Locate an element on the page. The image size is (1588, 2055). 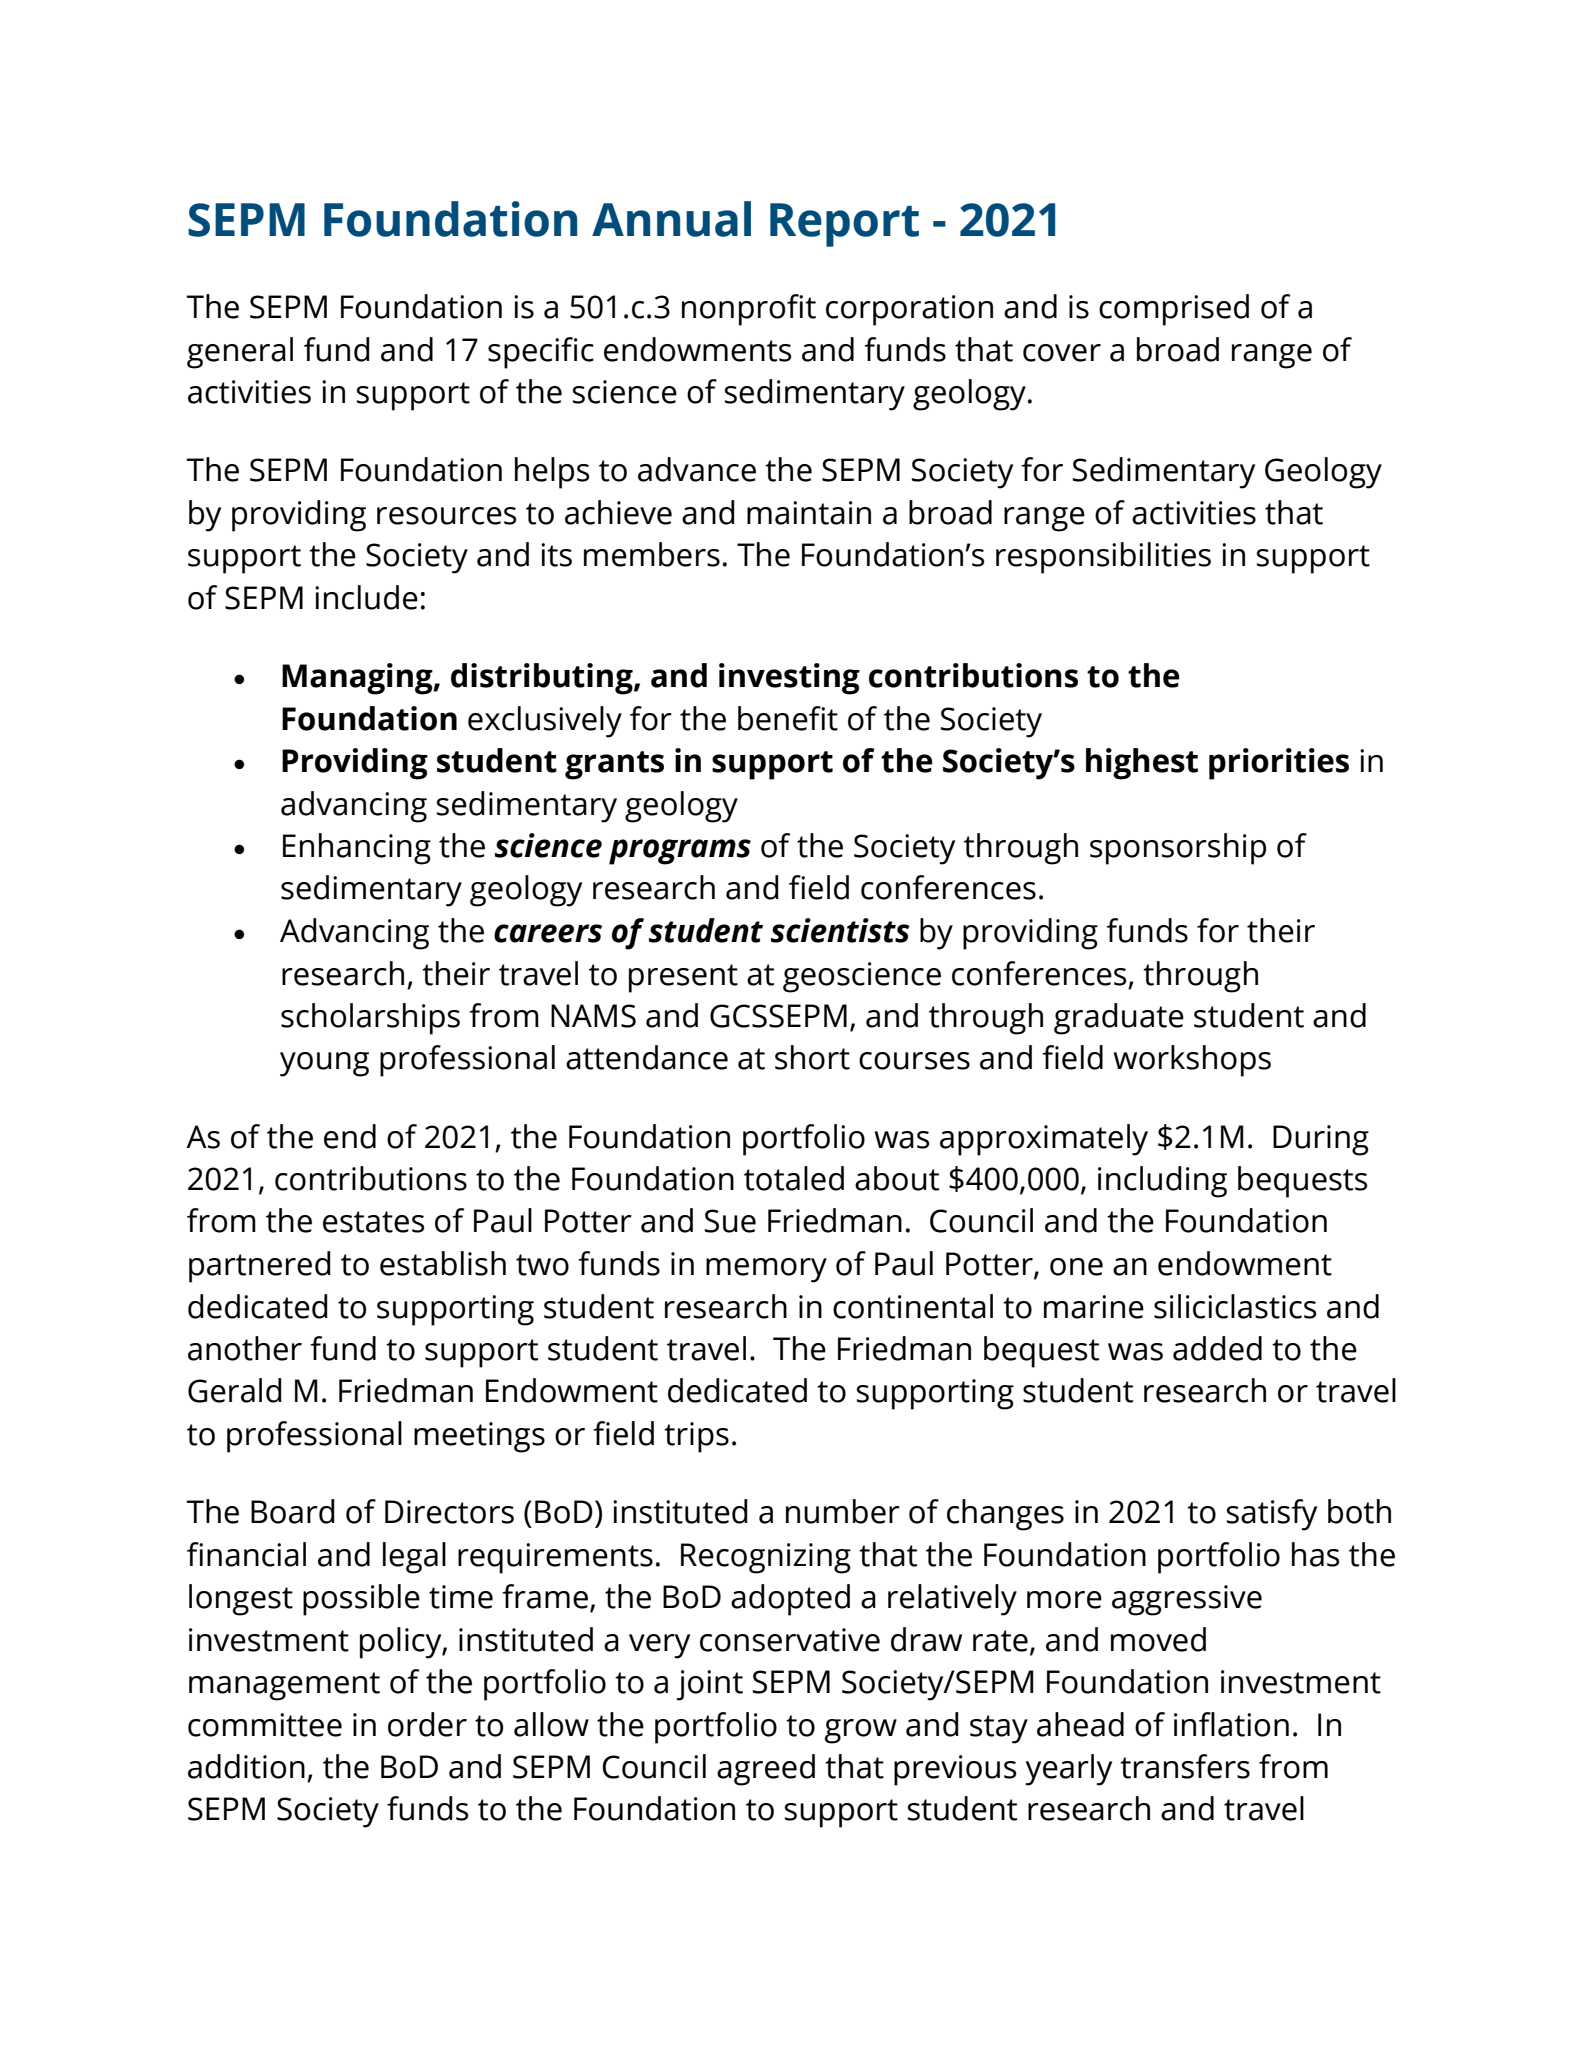
order is located at coordinates (427, 1724).
